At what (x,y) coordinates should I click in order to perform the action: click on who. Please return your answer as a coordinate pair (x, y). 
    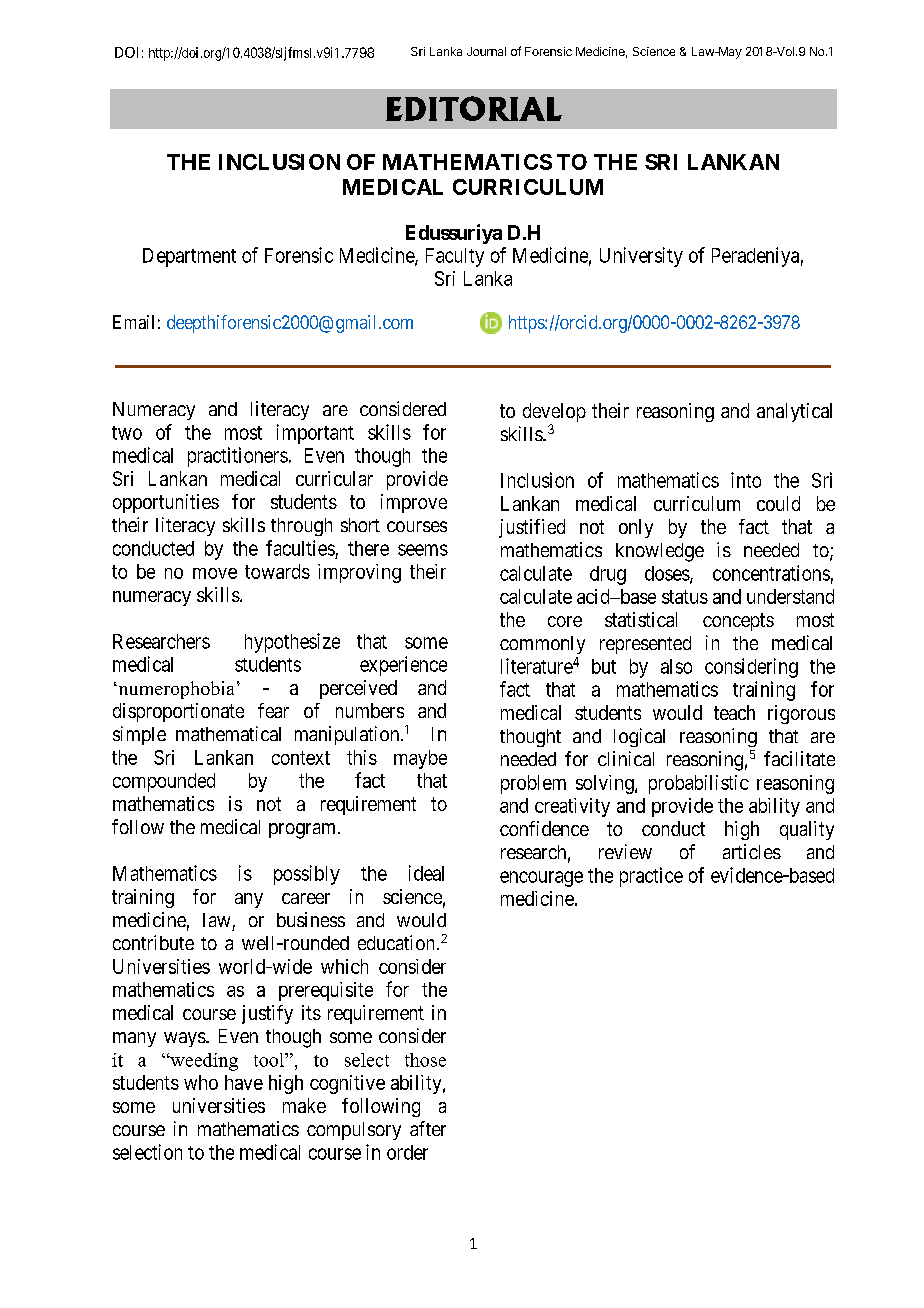
    Looking at the image, I should click on (201, 1082).
